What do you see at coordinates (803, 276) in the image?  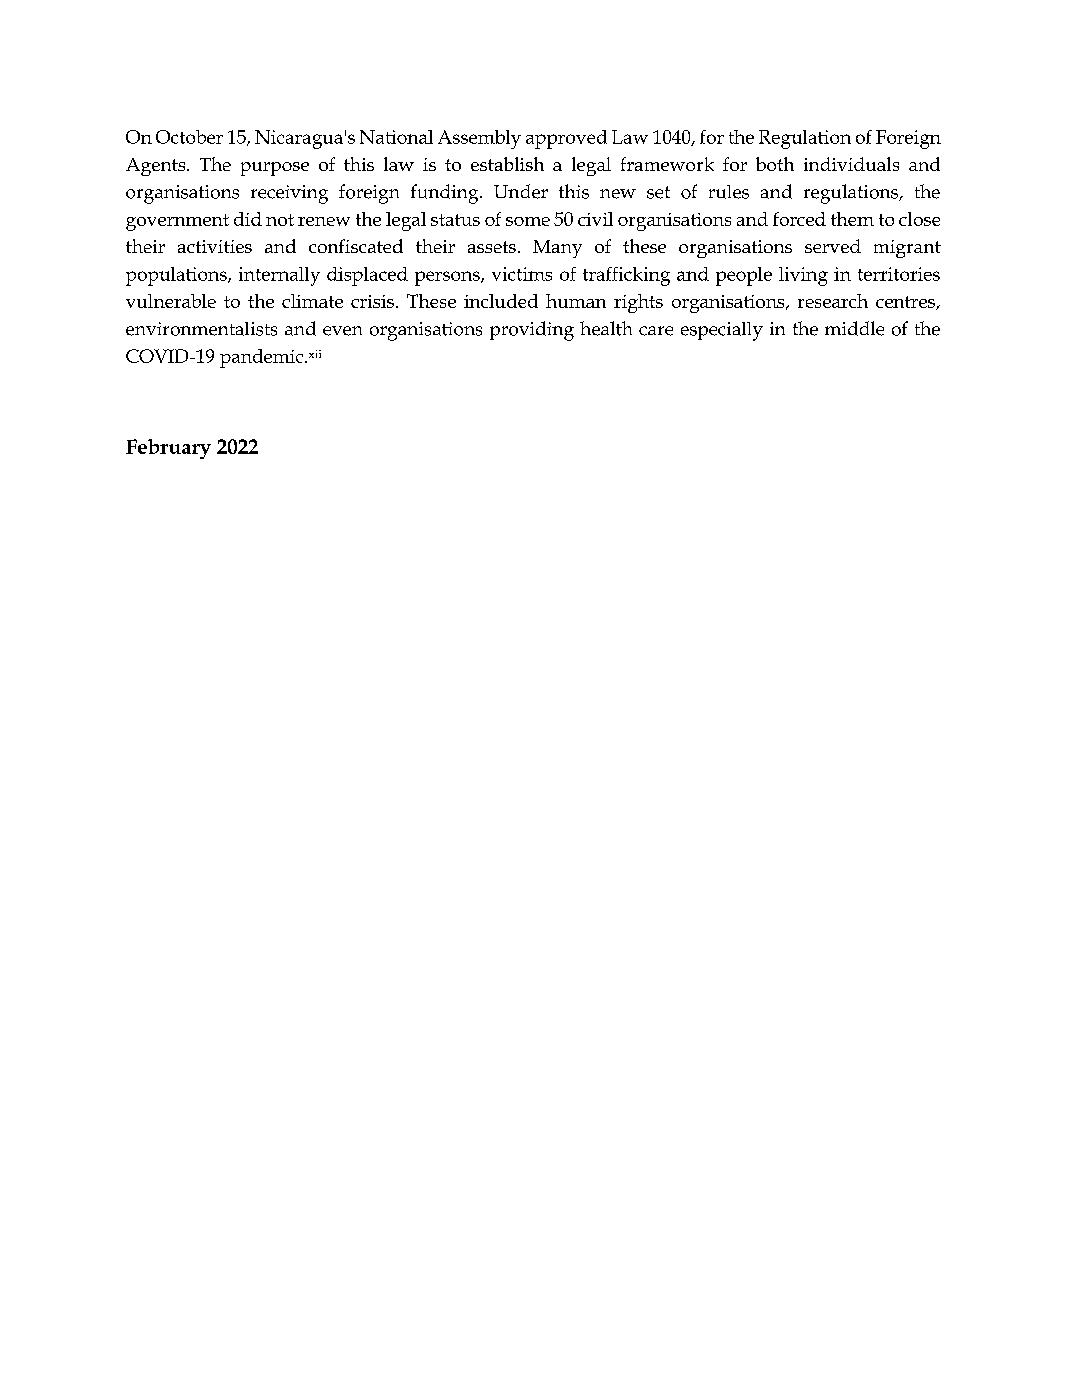 I see `living` at bounding box center [803, 276].
